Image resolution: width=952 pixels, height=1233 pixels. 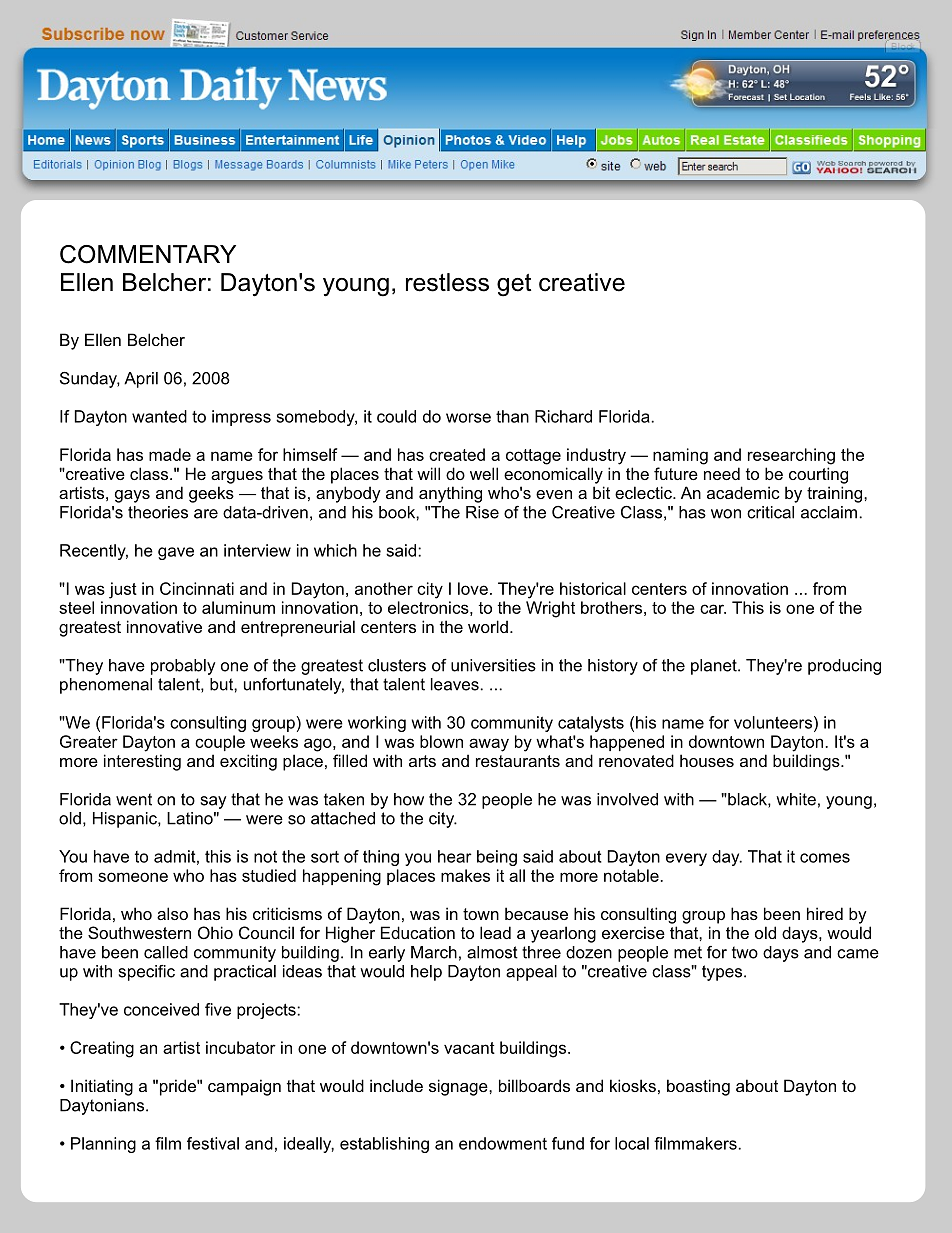 What do you see at coordinates (473, 588) in the screenshot?
I see `love` at bounding box center [473, 588].
